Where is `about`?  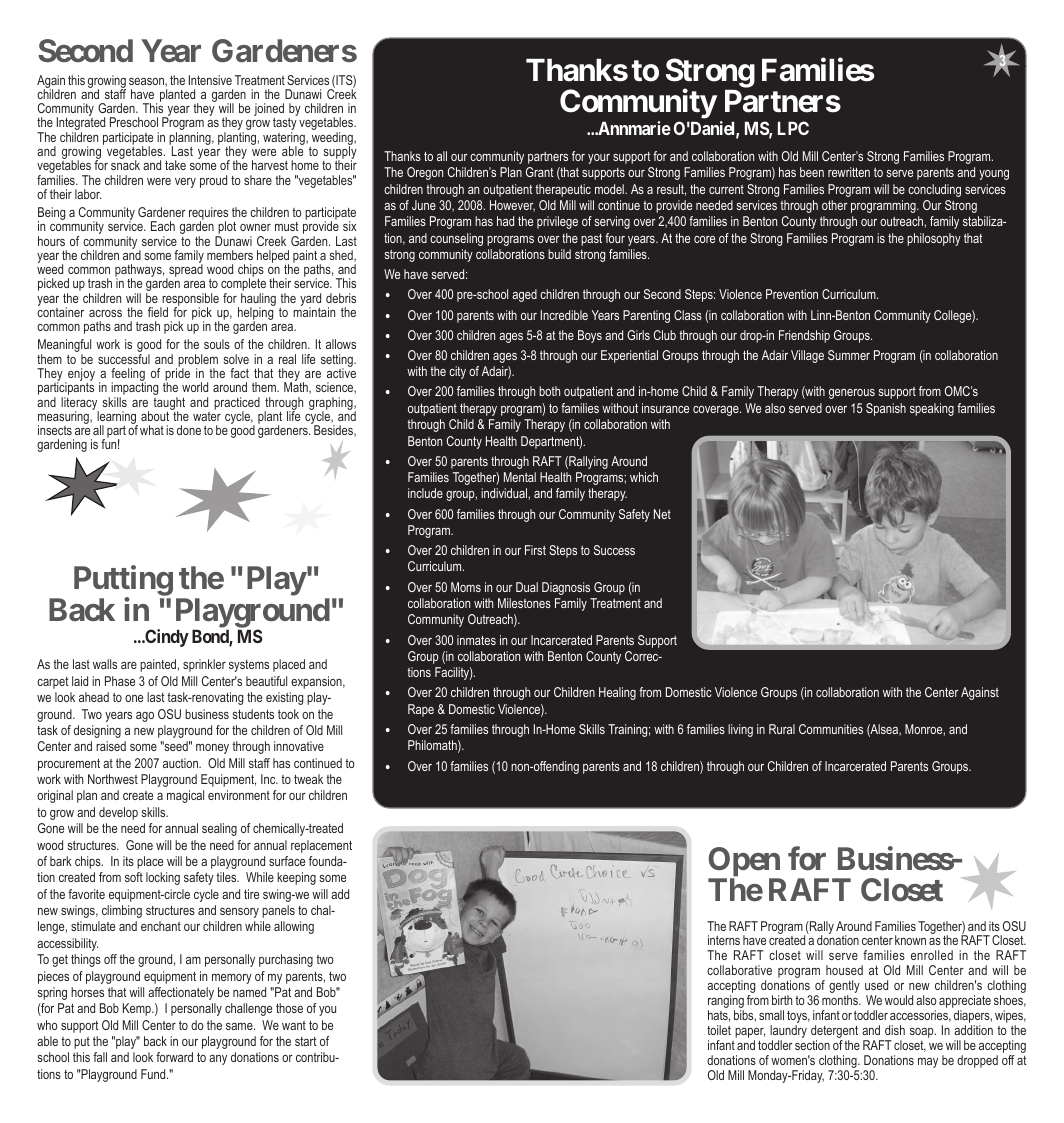 about is located at coordinates (156, 415).
